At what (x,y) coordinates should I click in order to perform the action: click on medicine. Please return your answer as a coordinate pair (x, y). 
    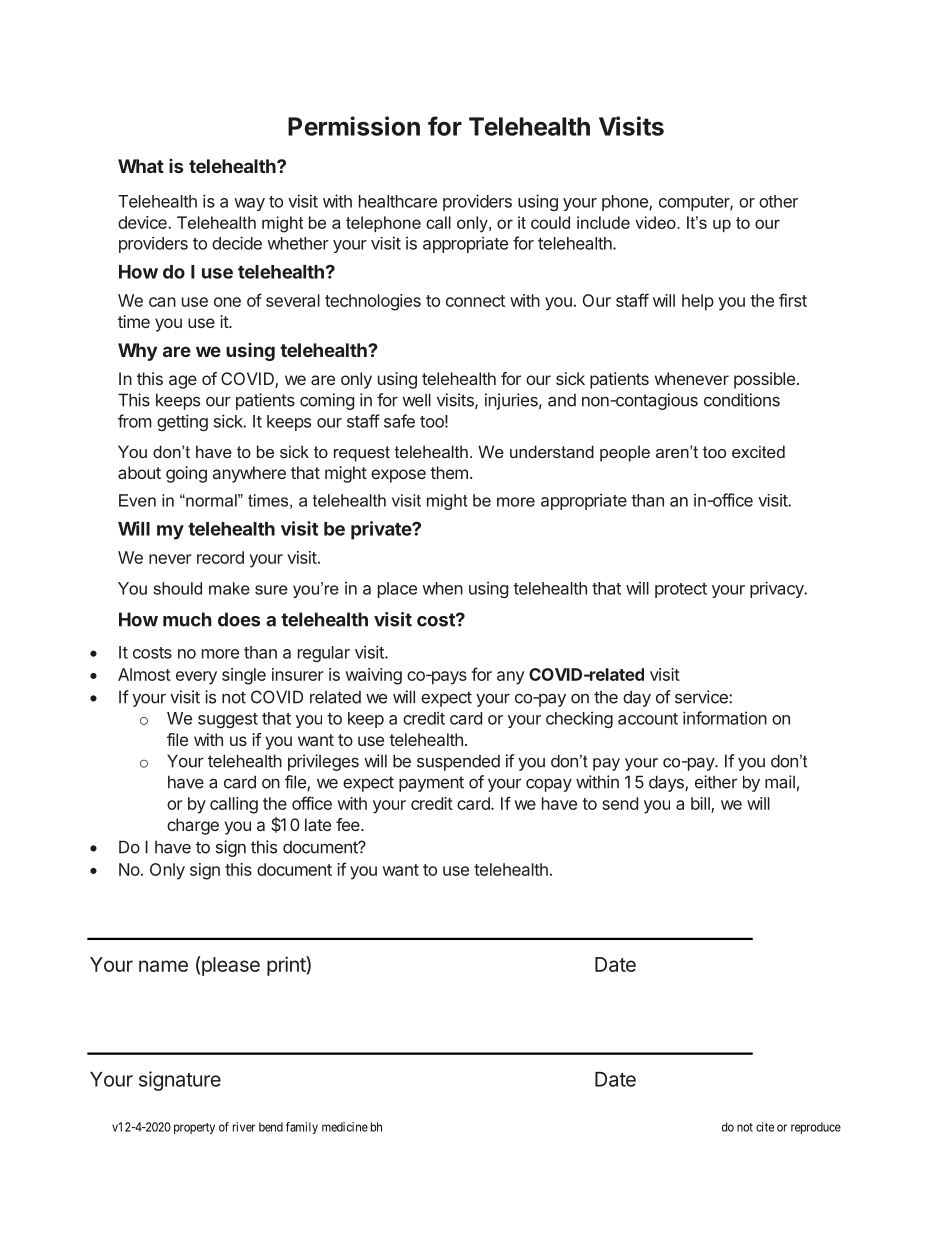
    Looking at the image, I should click on (345, 1127).
